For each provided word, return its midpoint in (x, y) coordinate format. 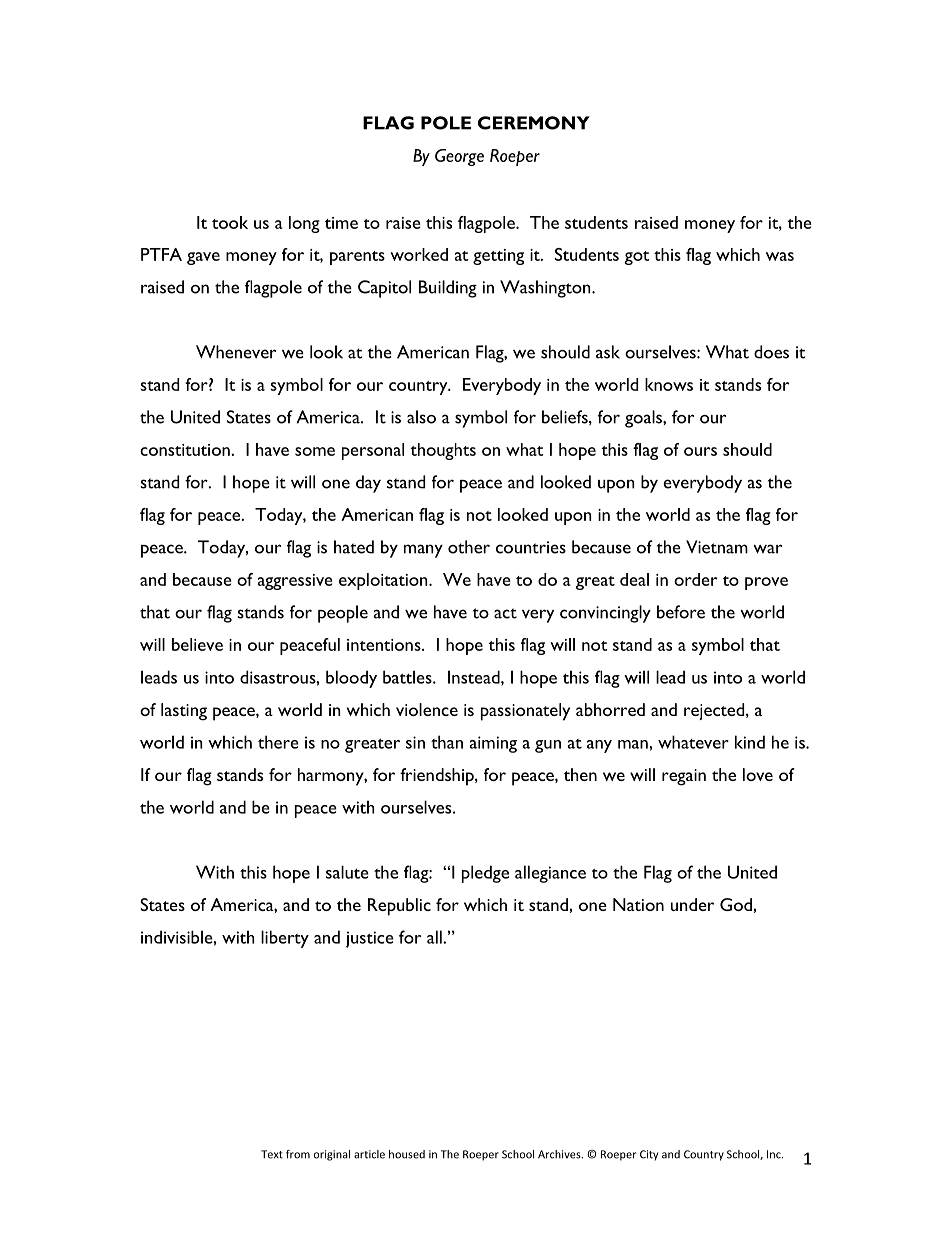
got (637, 258)
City (649, 1155)
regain (684, 777)
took (230, 222)
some (315, 451)
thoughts (443, 451)
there (278, 742)
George (459, 157)
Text (272, 1154)
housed (407, 1154)
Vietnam (717, 547)
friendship (438, 777)
